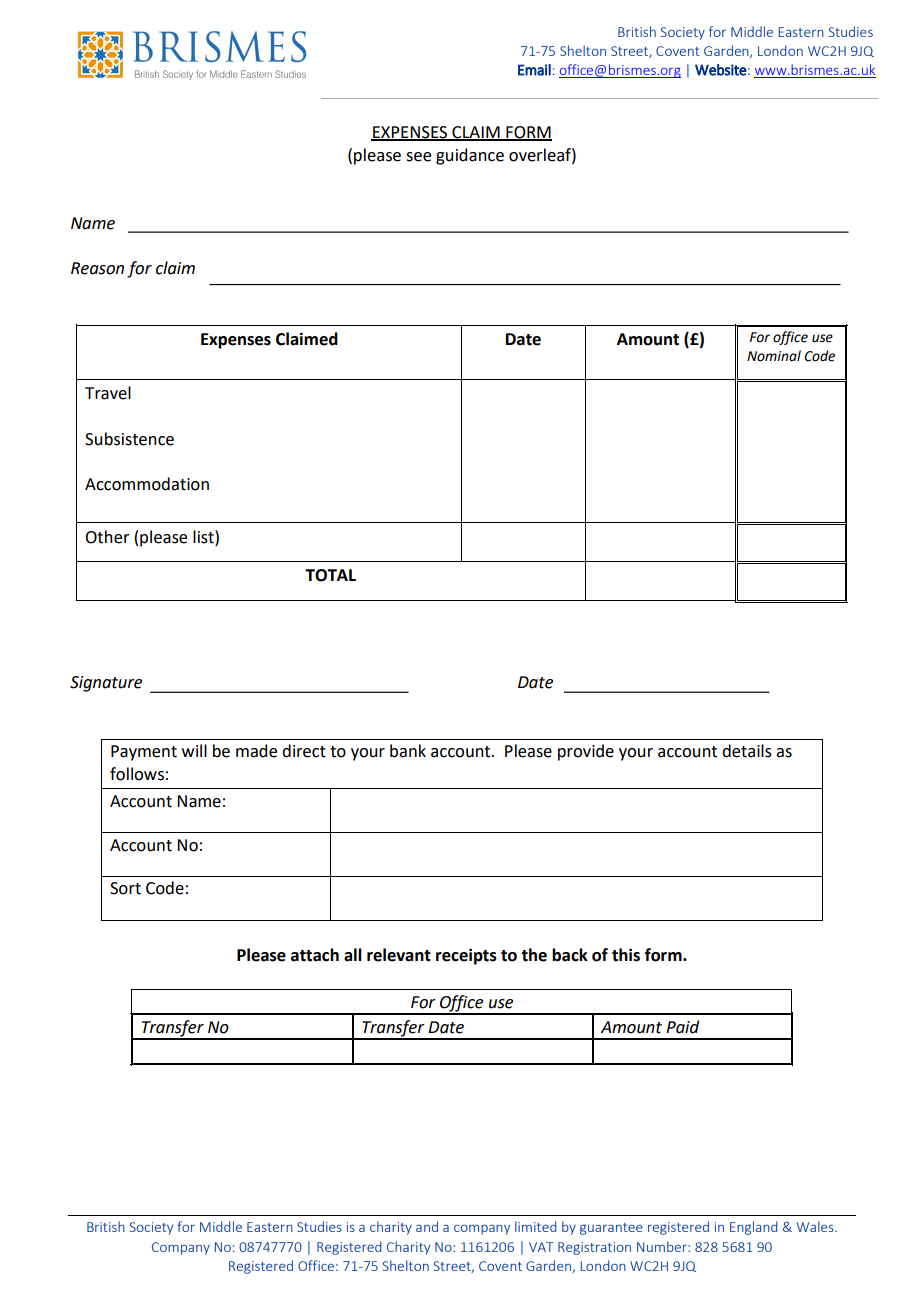 Image resolution: width=924 pixels, height=1308 pixels. What do you see at coordinates (97, 268) in the screenshot?
I see `Reason` at bounding box center [97, 268].
